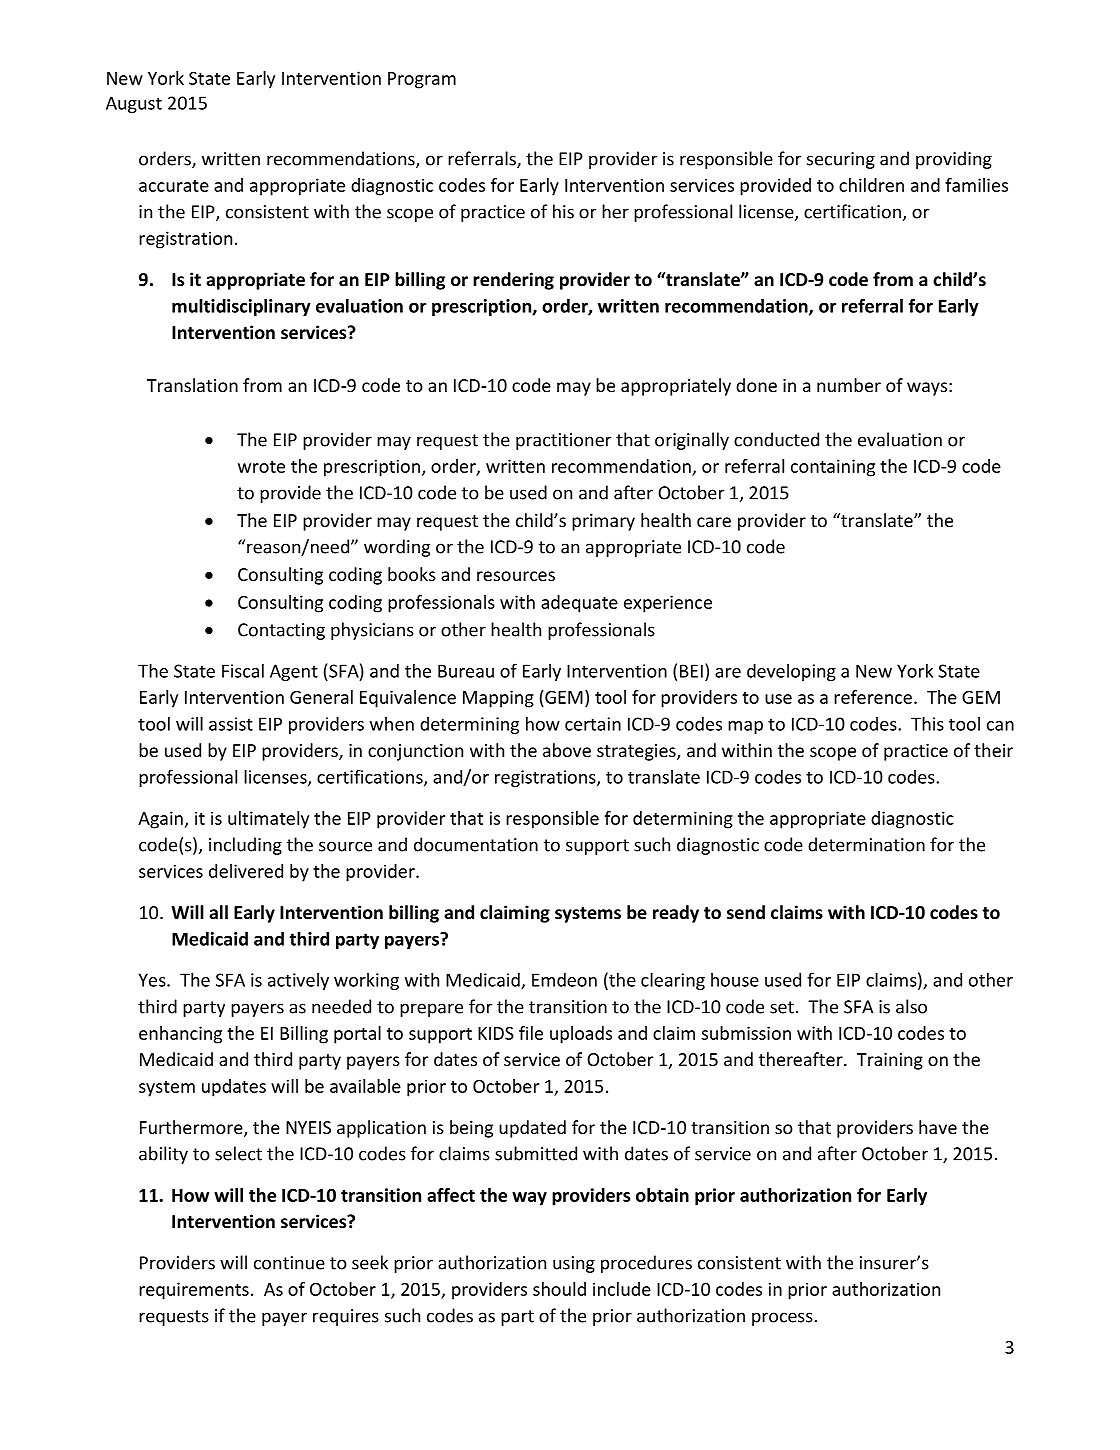  I want to click on process, so click(783, 1319).
